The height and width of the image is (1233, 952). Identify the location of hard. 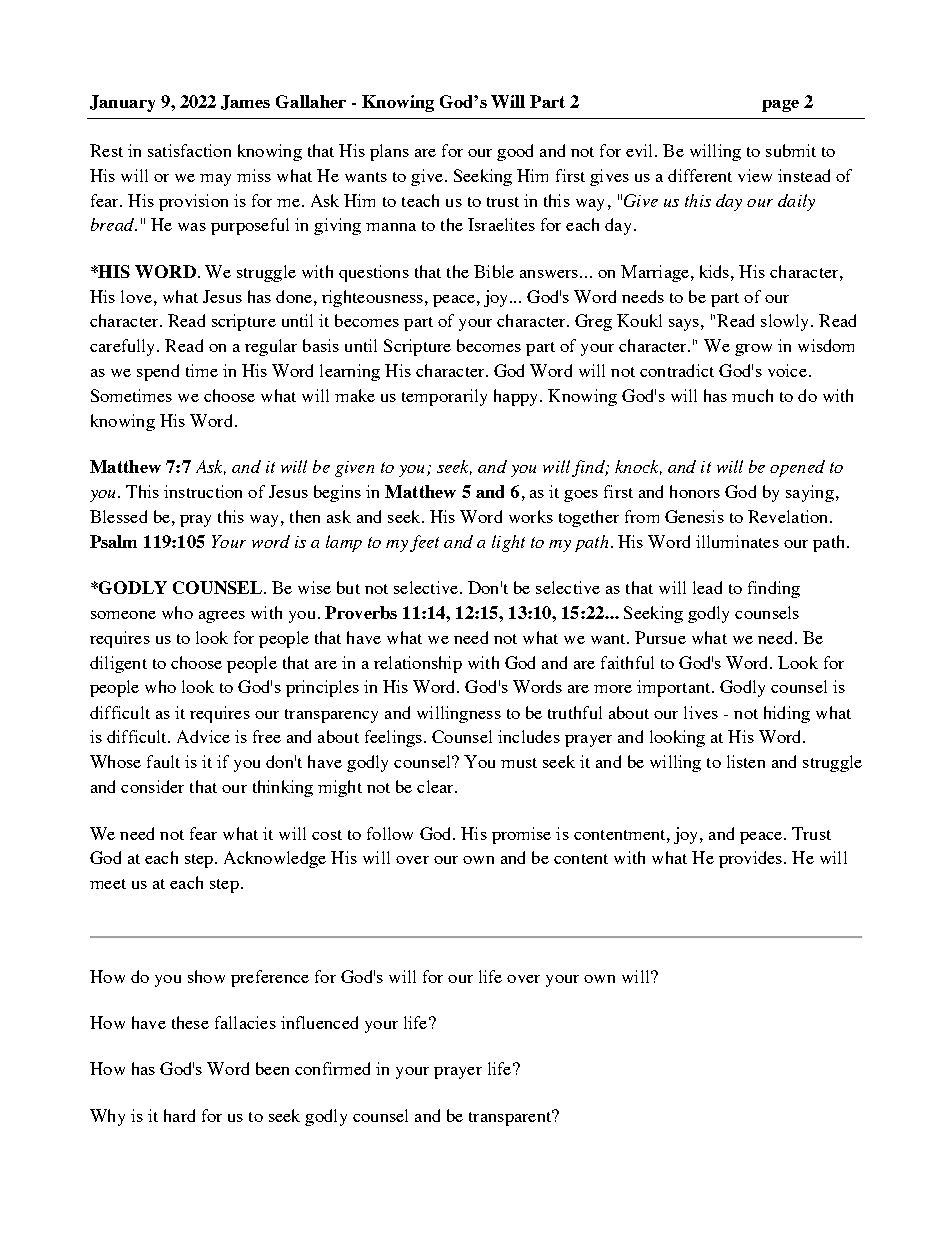
(179, 1115).
